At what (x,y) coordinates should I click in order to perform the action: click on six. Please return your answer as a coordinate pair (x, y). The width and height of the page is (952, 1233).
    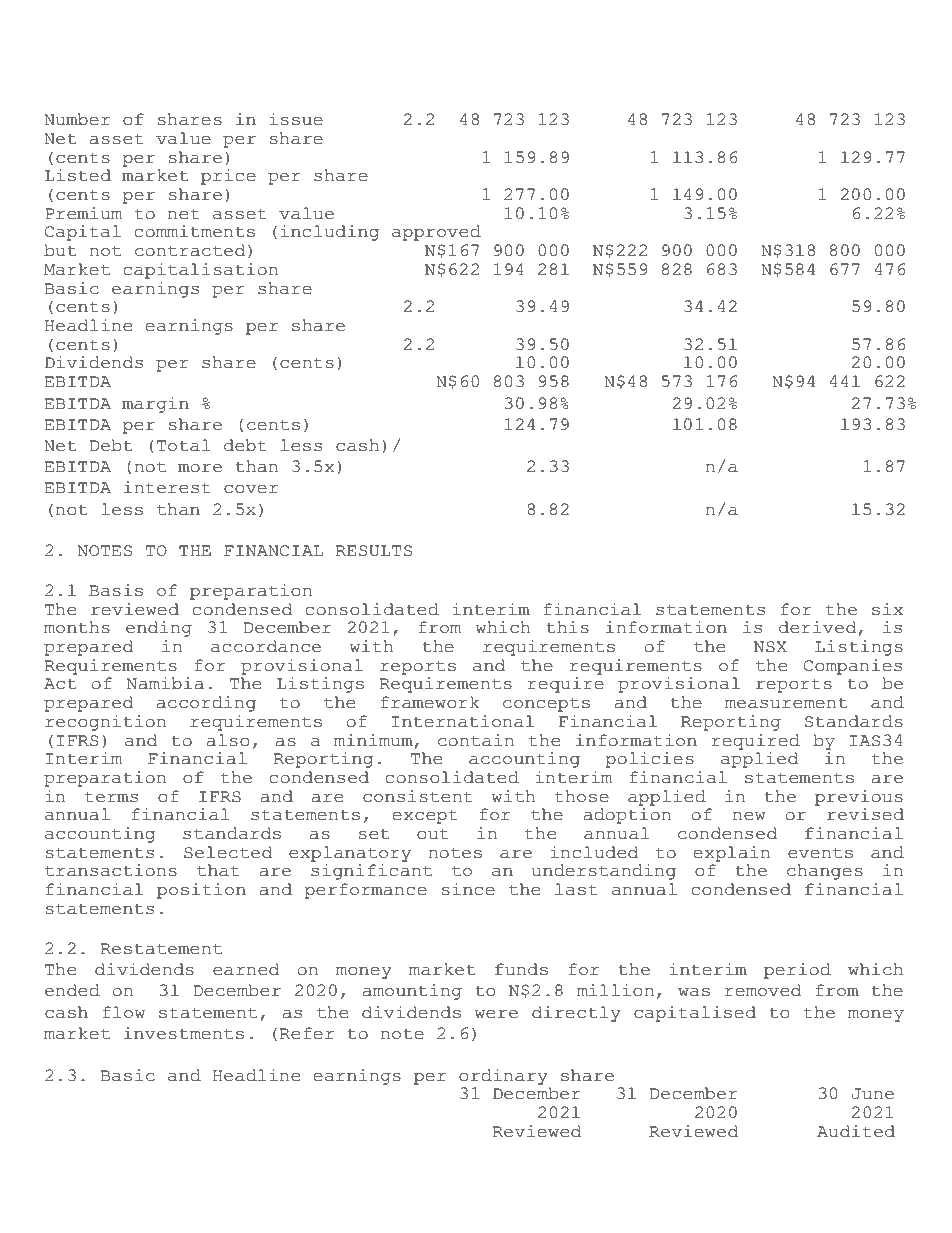
    Looking at the image, I should click on (887, 609).
